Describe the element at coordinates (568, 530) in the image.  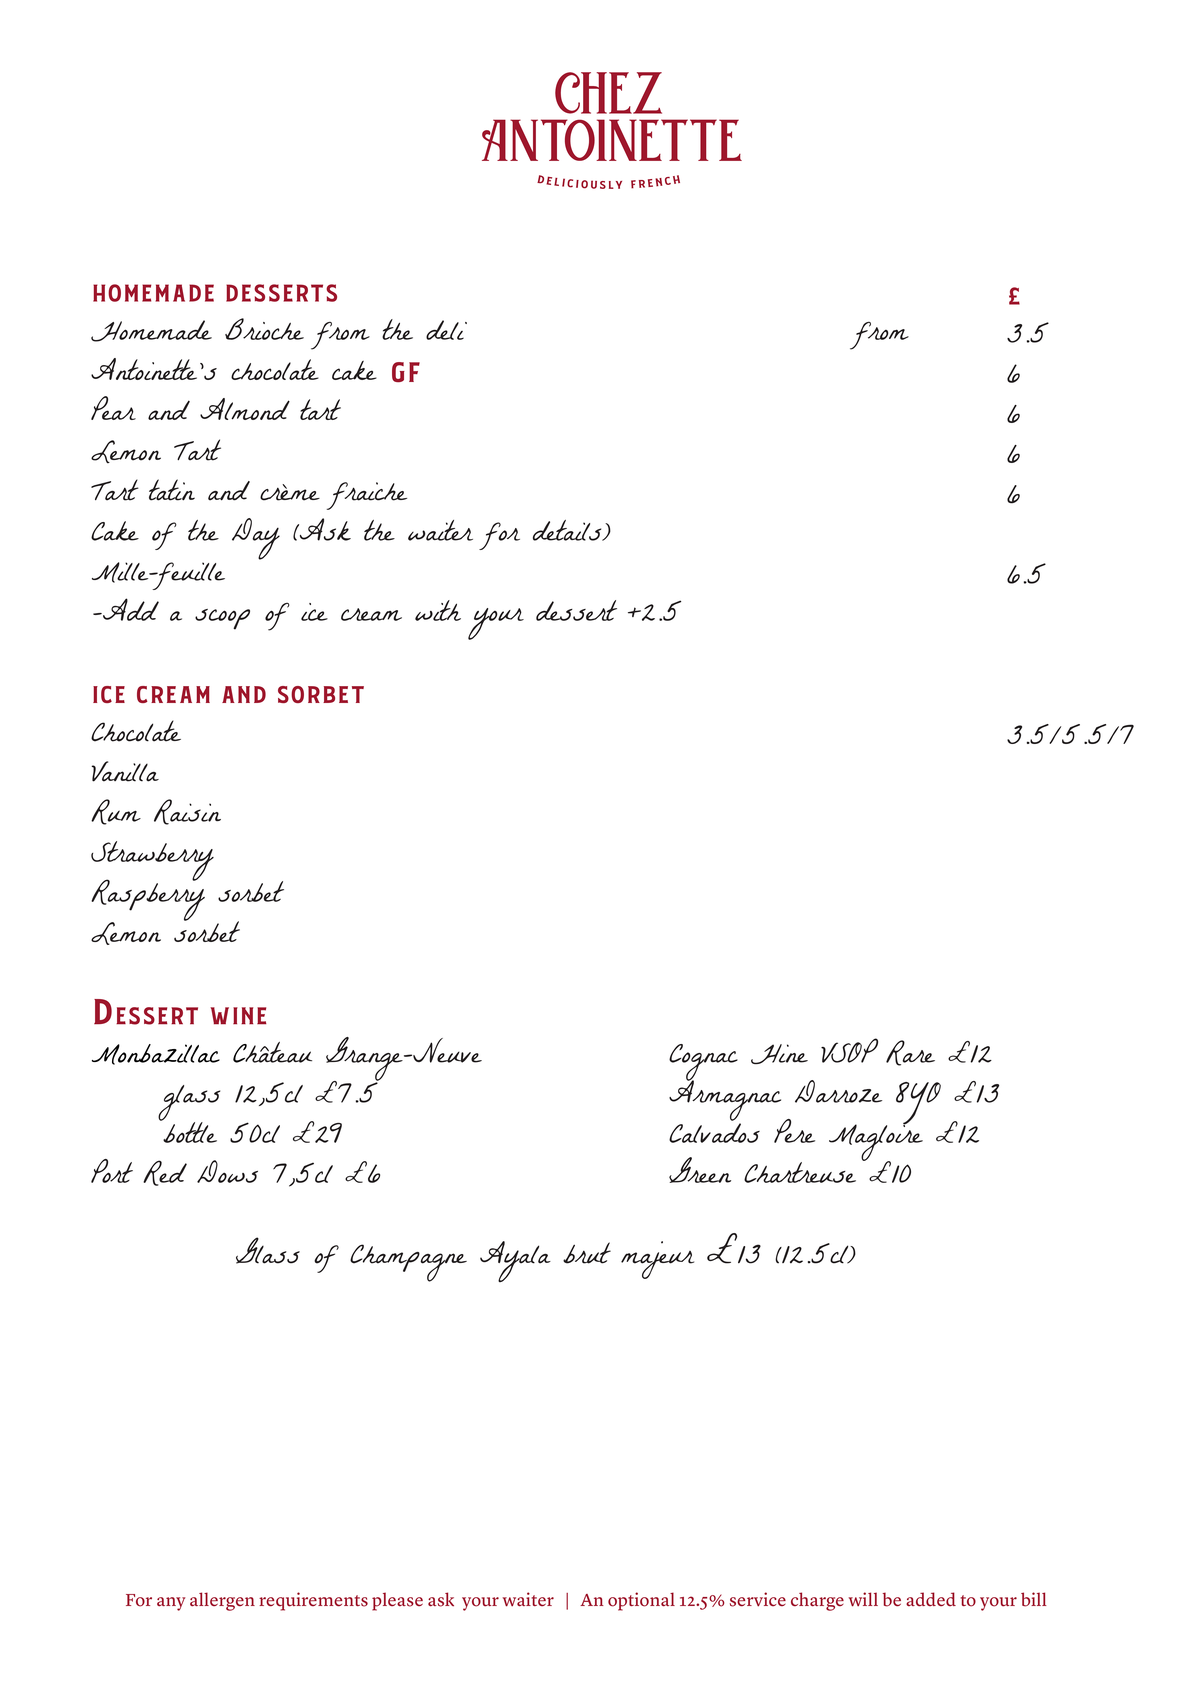
I see `details` at that location.
